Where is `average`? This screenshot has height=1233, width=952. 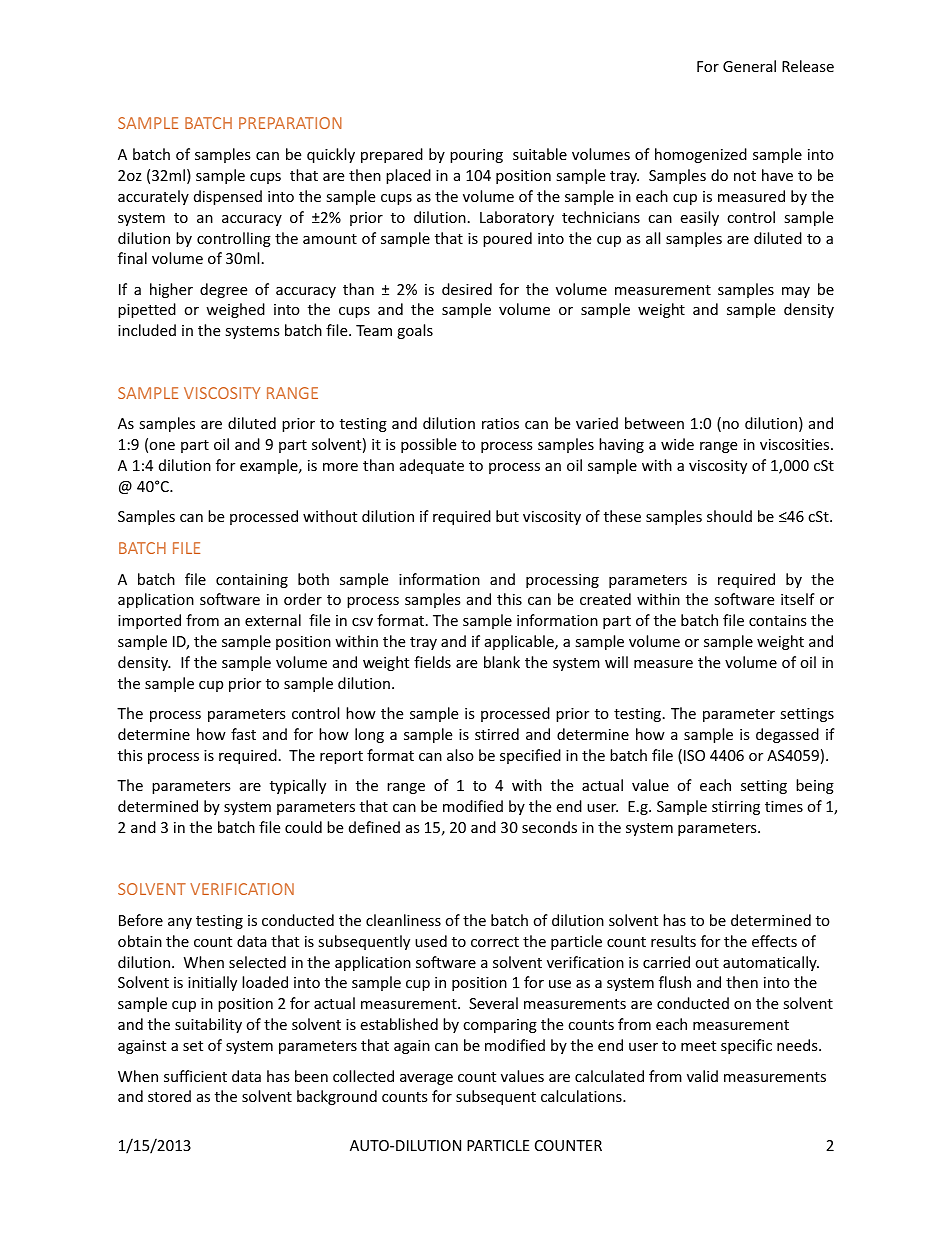 average is located at coordinates (426, 1079).
